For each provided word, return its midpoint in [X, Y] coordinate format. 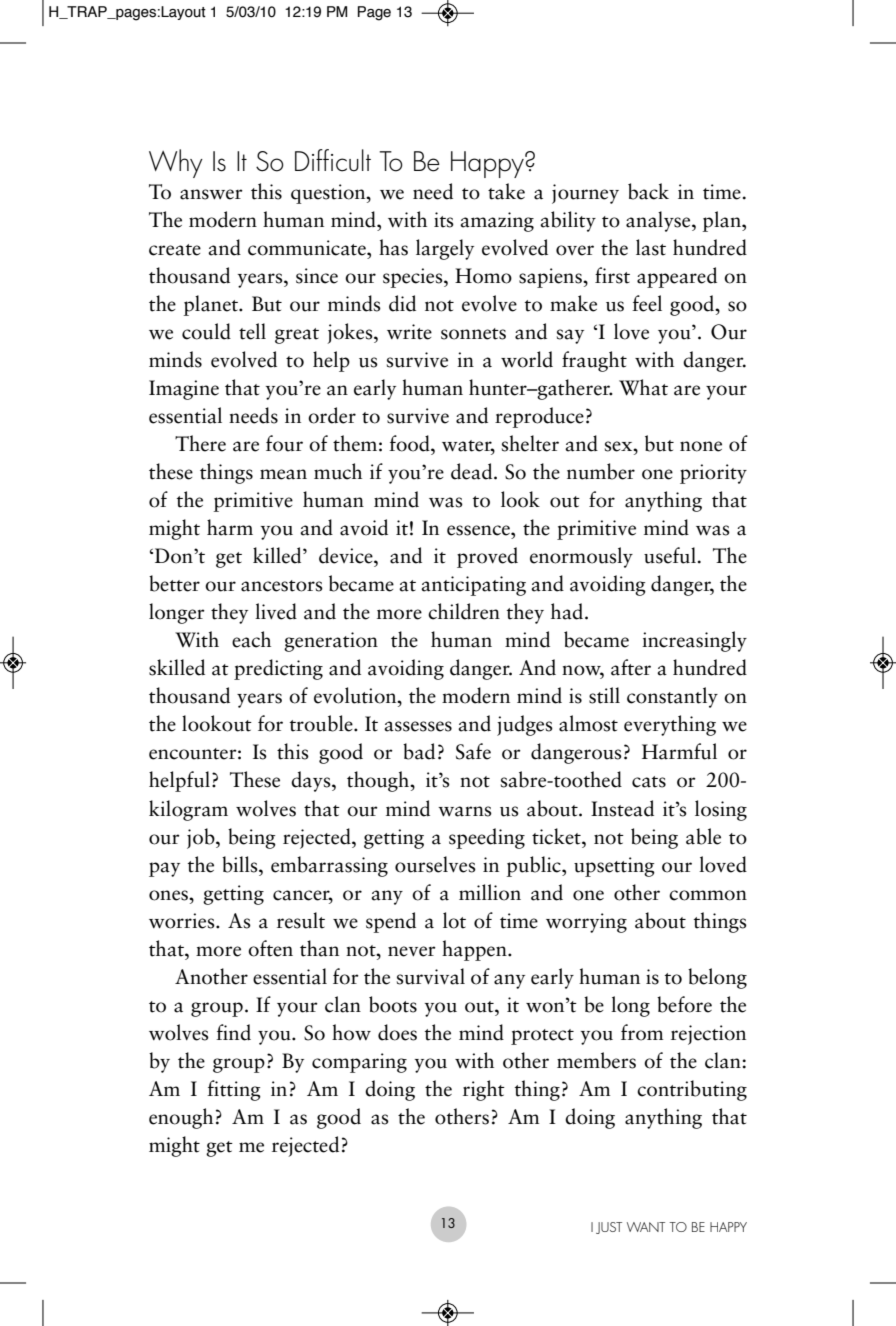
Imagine [184, 390]
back [648, 191]
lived [276, 611]
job [202, 838]
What [643, 387]
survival [431, 976]
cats [649, 782]
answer [211, 194]
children [464, 611]
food [410, 443]
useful [670, 555]
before [684, 1004]
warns [465, 811]
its [444, 220]
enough [181, 1118]
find [233, 1032]
